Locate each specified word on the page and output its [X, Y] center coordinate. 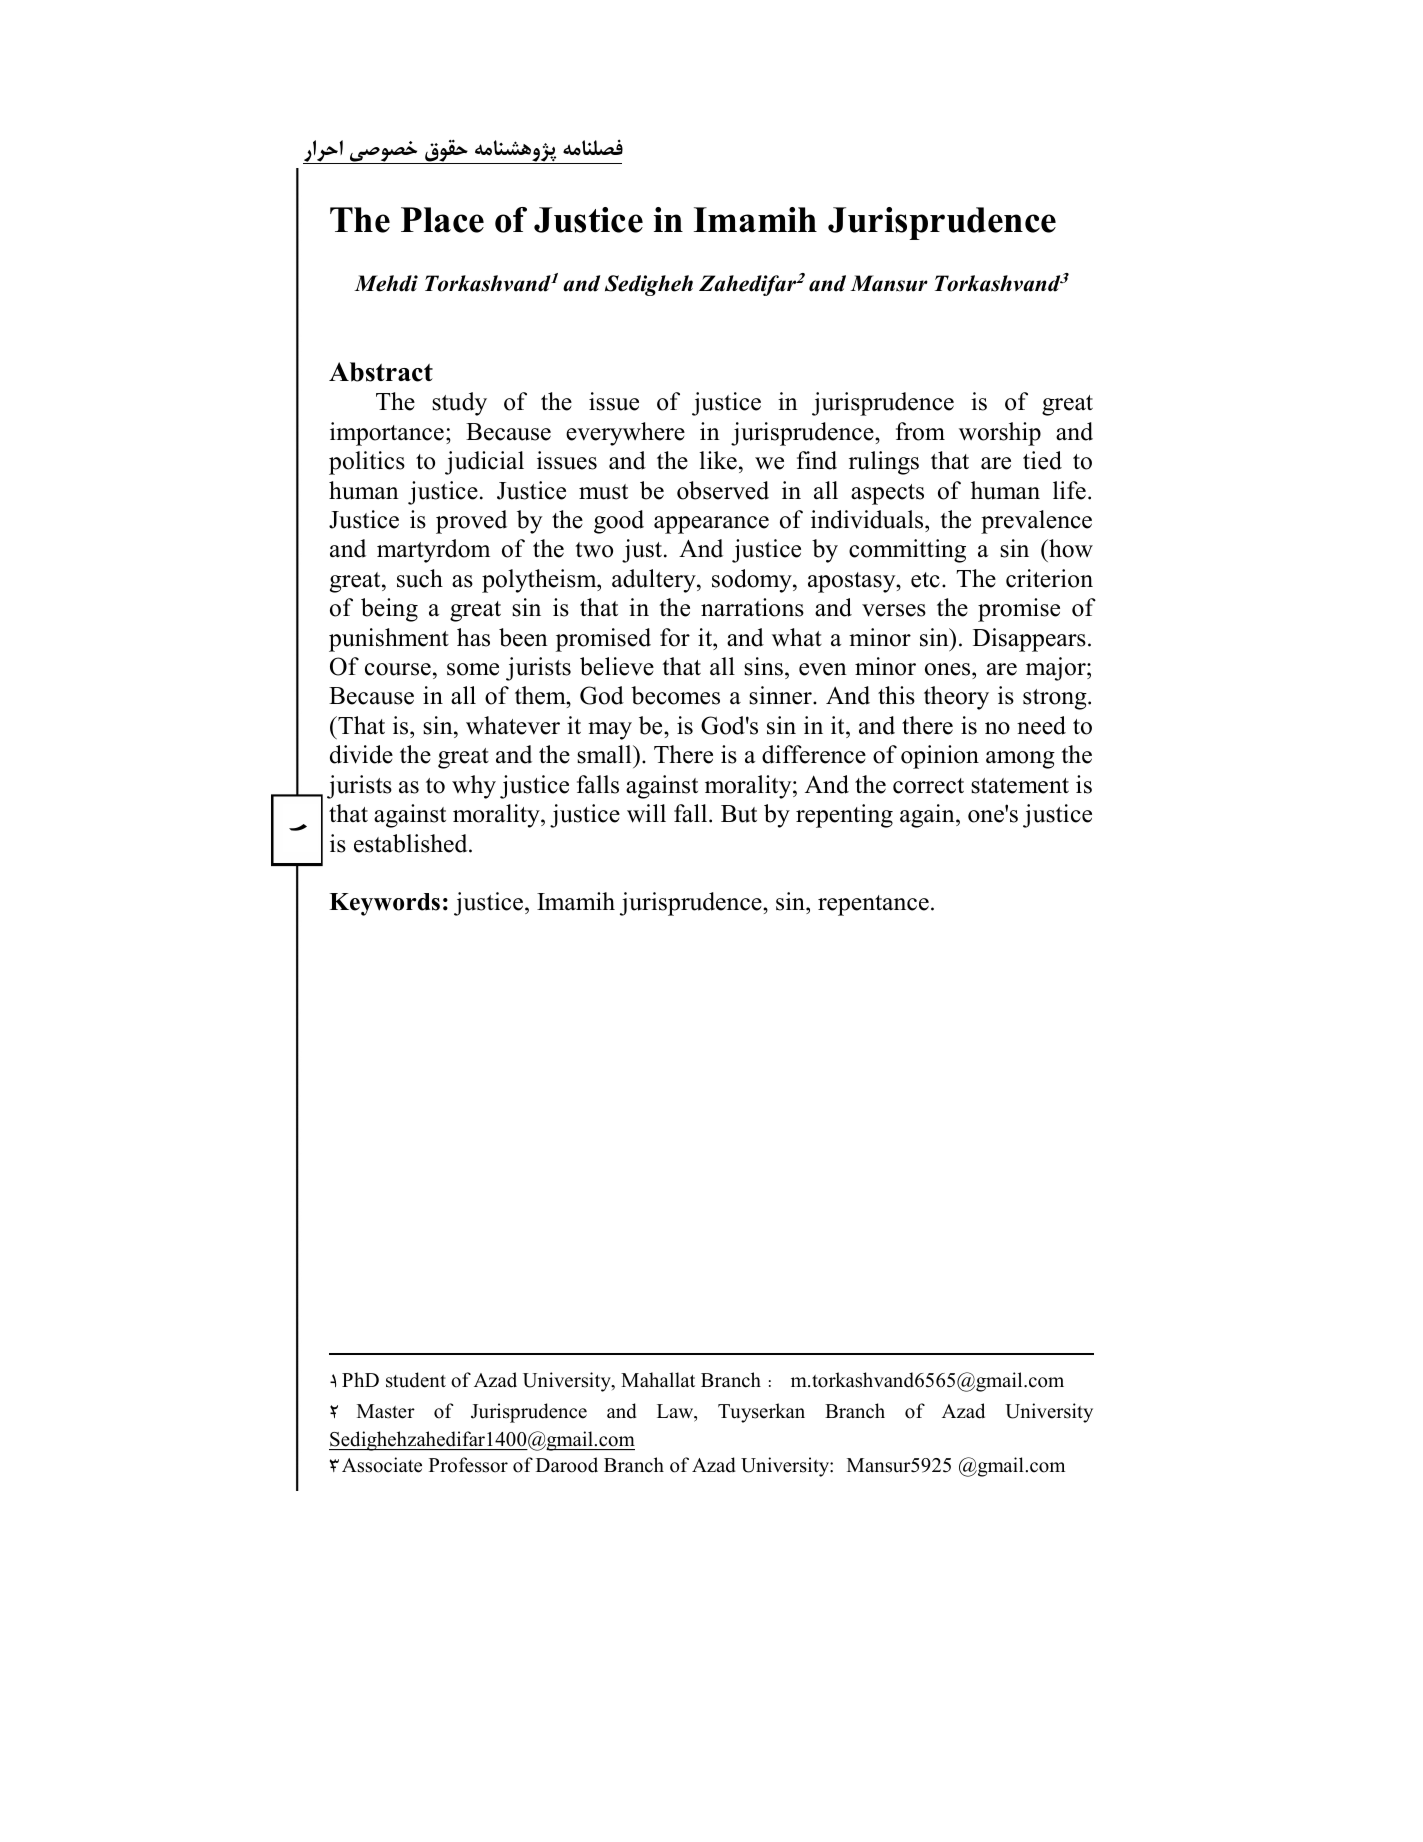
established [412, 843]
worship [1000, 434]
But [739, 814]
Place [442, 220]
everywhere [625, 434]
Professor [468, 1465]
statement [1020, 786]
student [416, 1380]
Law [676, 1413]
